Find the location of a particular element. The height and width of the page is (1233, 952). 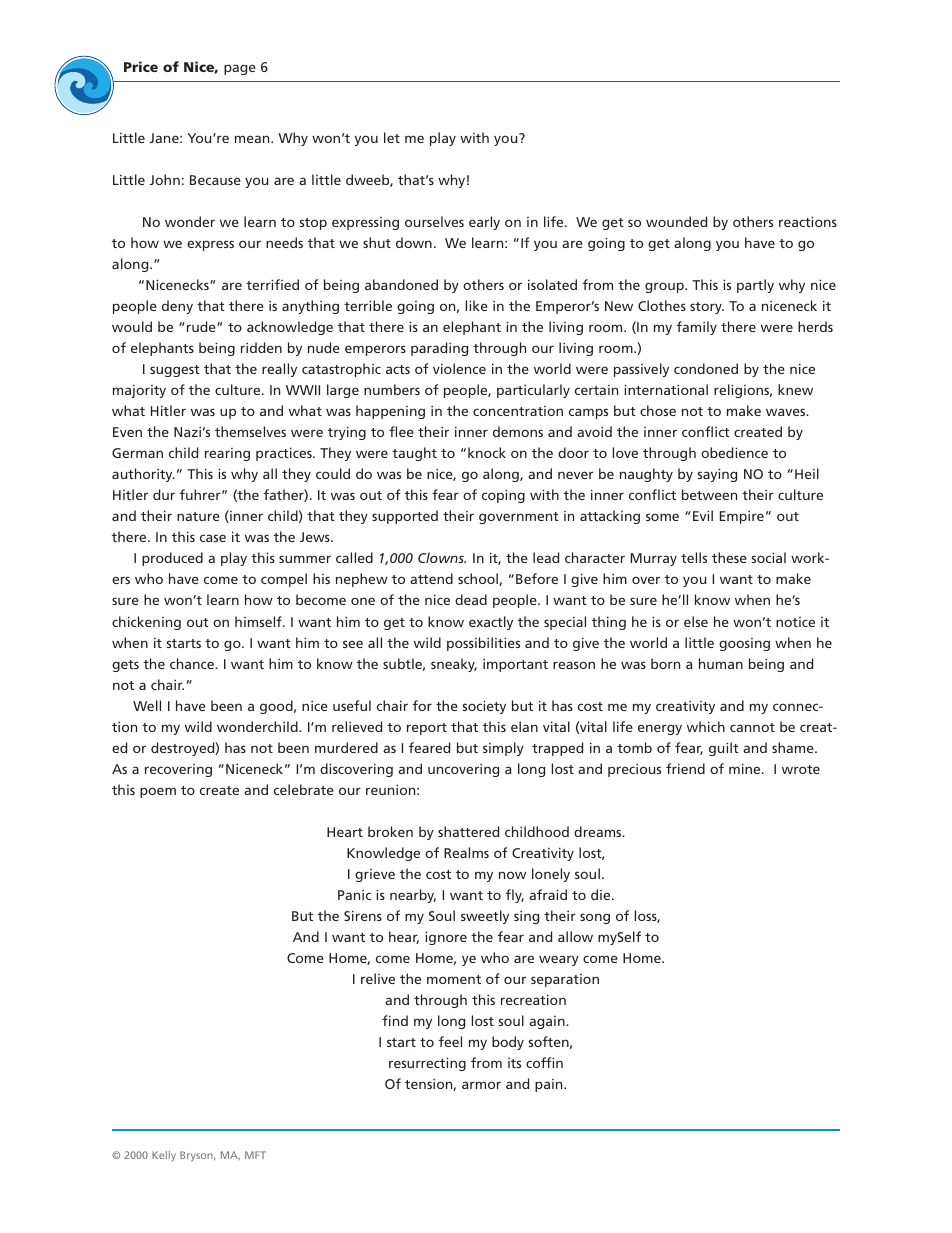

let is located at coordinates (392, 137).
